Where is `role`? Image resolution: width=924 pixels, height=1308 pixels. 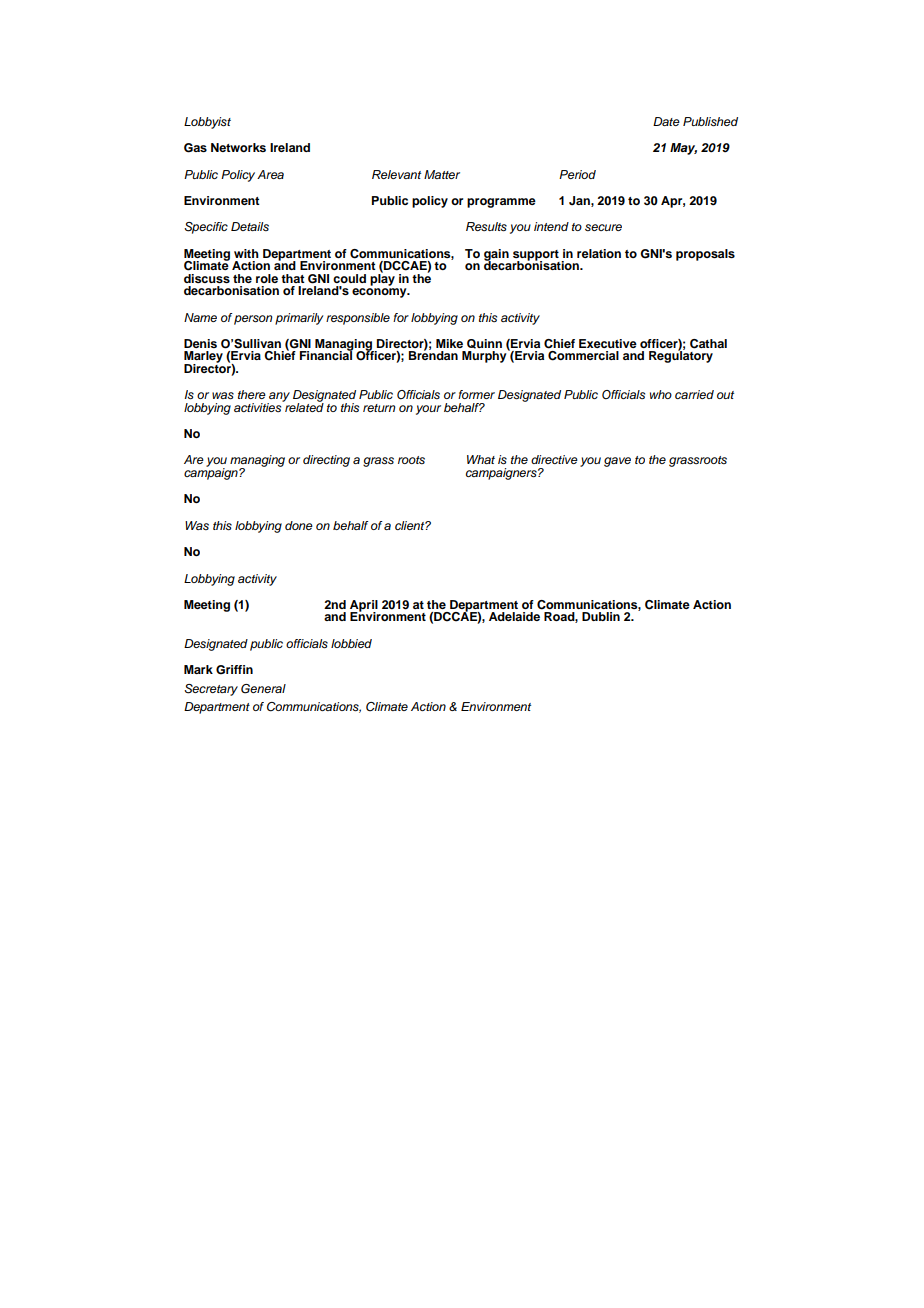 role is located at coordinates (267, 278).
